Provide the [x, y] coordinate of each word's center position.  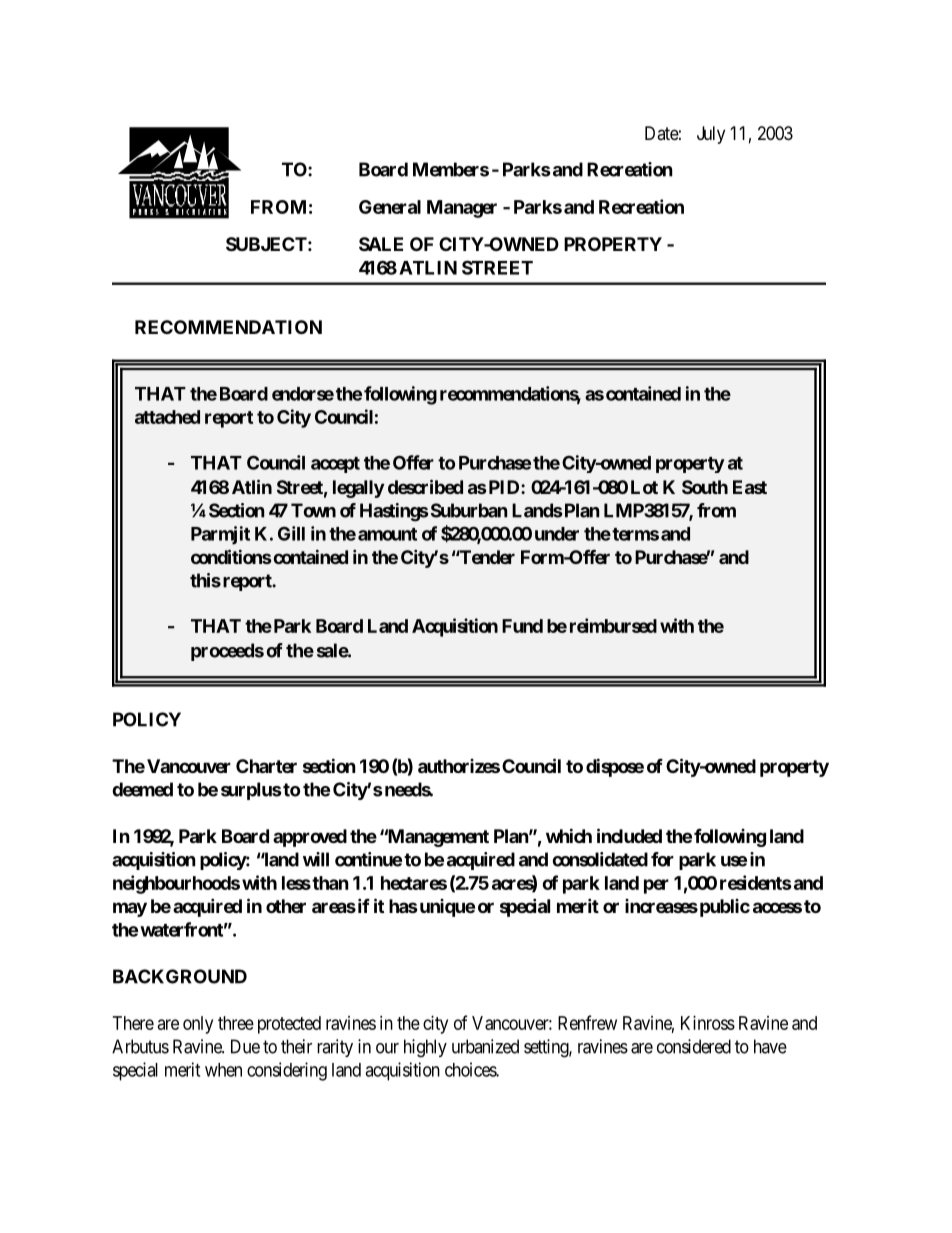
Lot [644, 487]
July [711, 135]
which [569, 835]
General [390, 207]
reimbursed [613, 625]
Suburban [469, 510]
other [286, 906]
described [425, 486]
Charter [266, 766]
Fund [522, 626]
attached [167, 417]
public [723, 908]
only [198, 1025]
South [705, 487]
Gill [291, 533]
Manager [462, 209]
